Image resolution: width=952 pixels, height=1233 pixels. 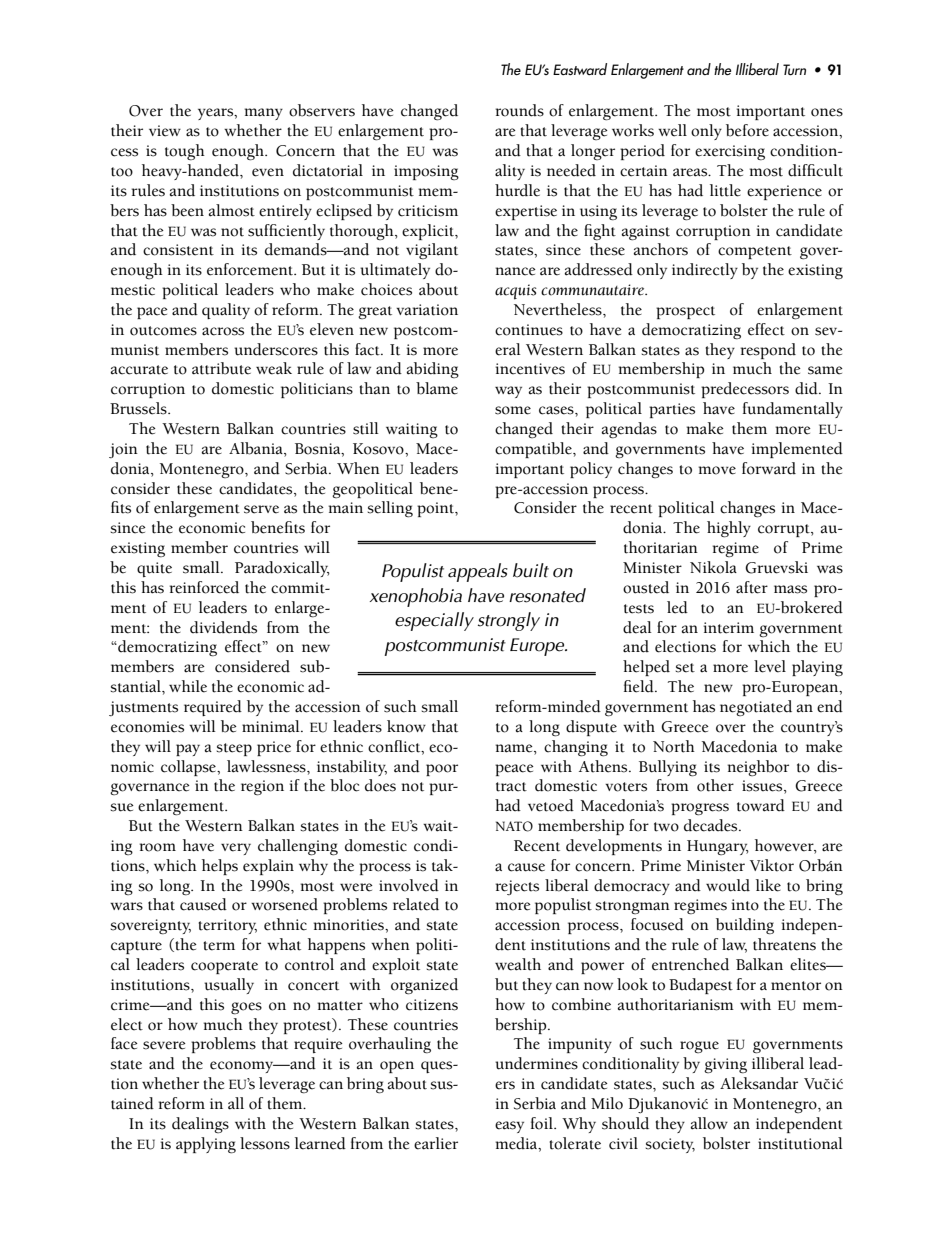 I want to click on reinforced, so click(x=204, y=587).
